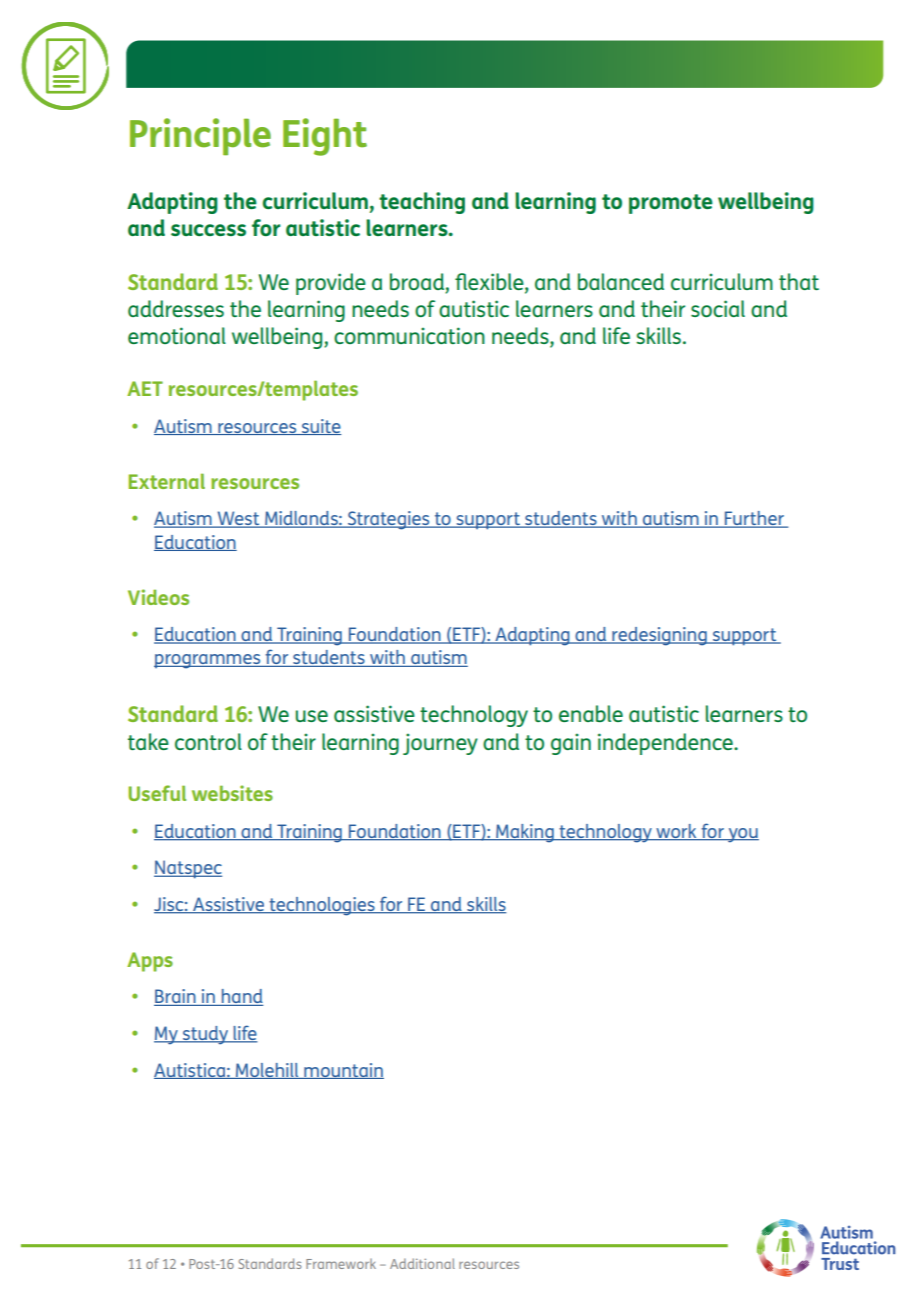 The height and width of the screenshot is (1308, 924). What do you see at coordinates (440, 744) in the screenshot?
I see `journey` at bounding box center [440, 744].
